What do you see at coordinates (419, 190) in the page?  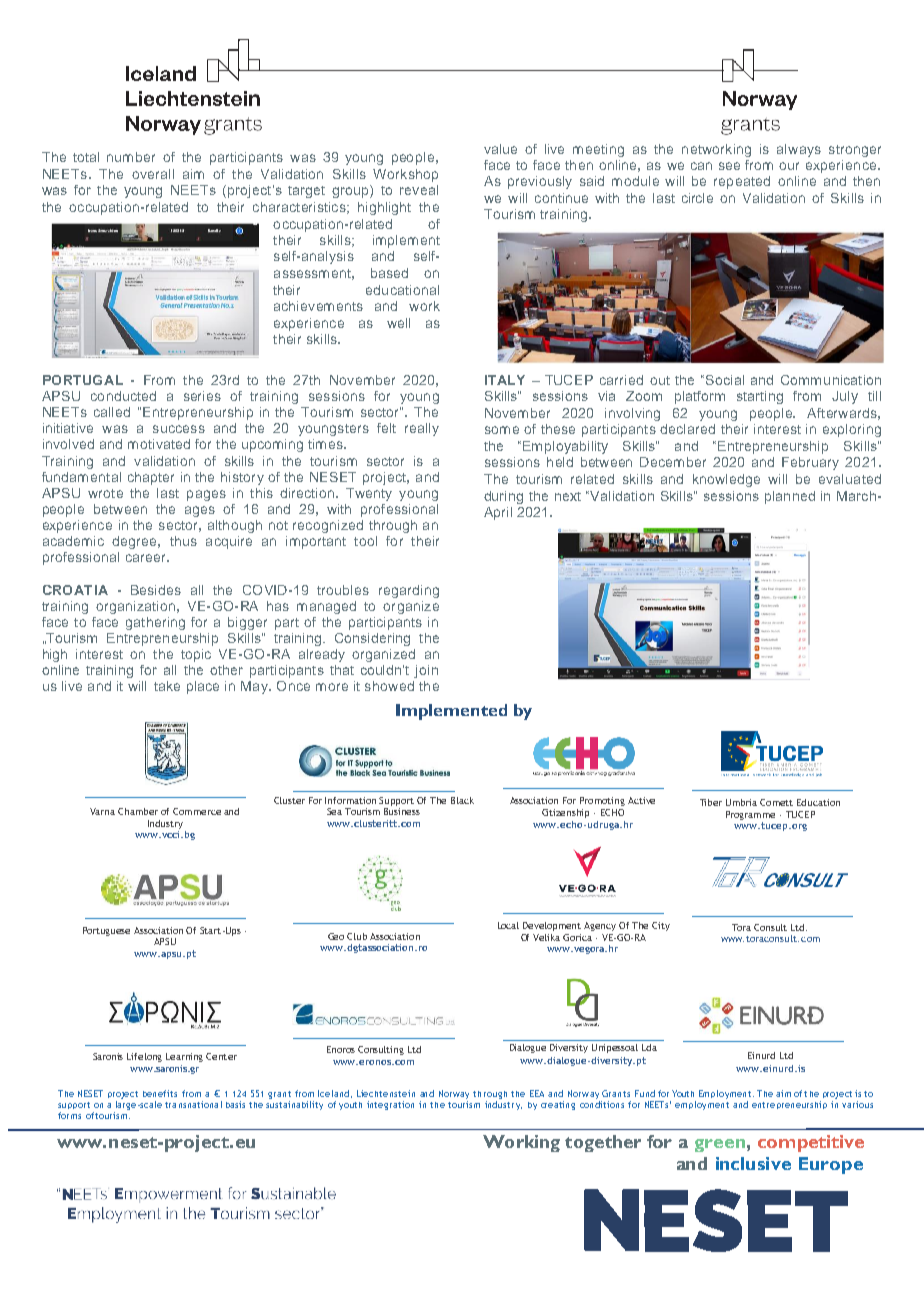 I see `reveal` at bounding box center [419, 190].
